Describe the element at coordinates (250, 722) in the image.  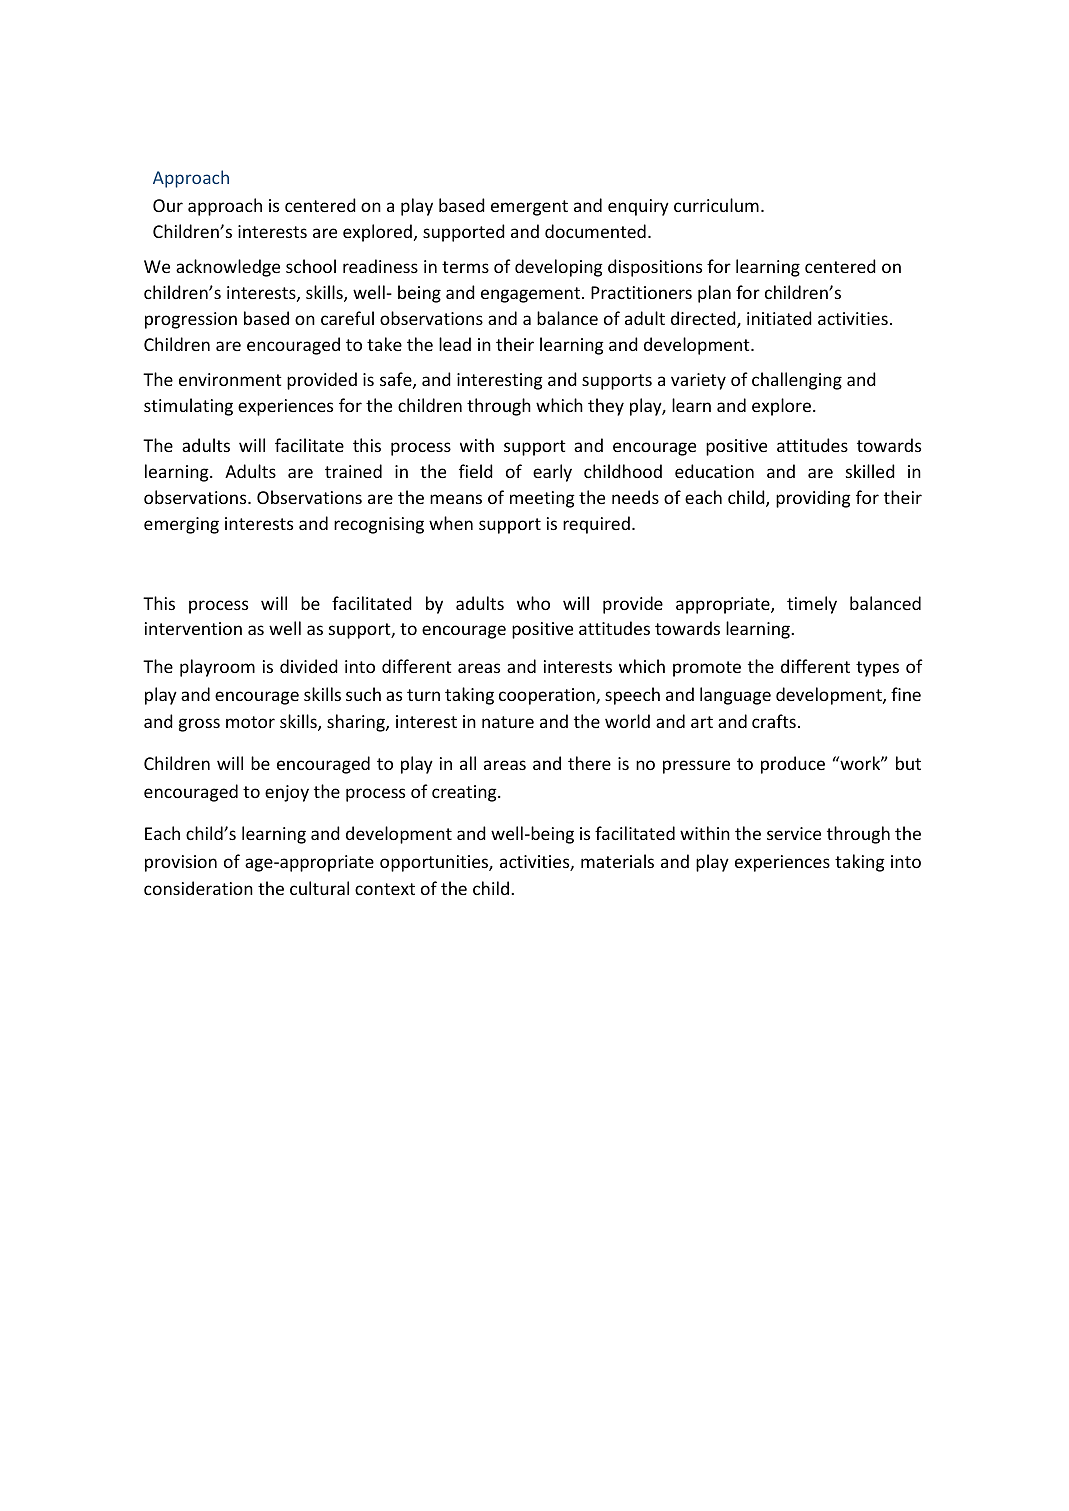
I see `motor` at that location.
